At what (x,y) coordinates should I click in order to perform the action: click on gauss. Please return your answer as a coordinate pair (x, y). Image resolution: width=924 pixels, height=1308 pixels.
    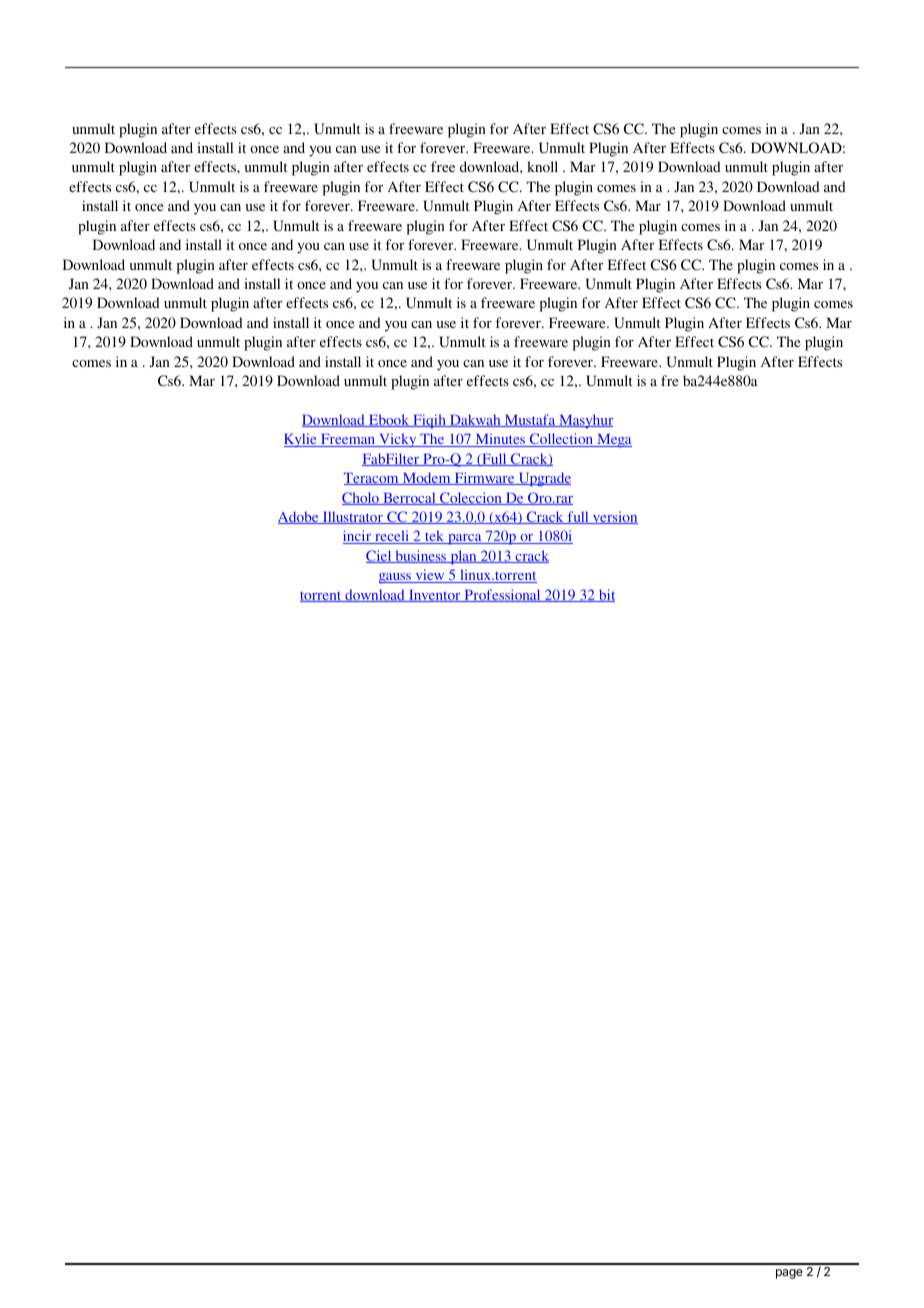
    Looking at the image, I should click on (396, 578).
